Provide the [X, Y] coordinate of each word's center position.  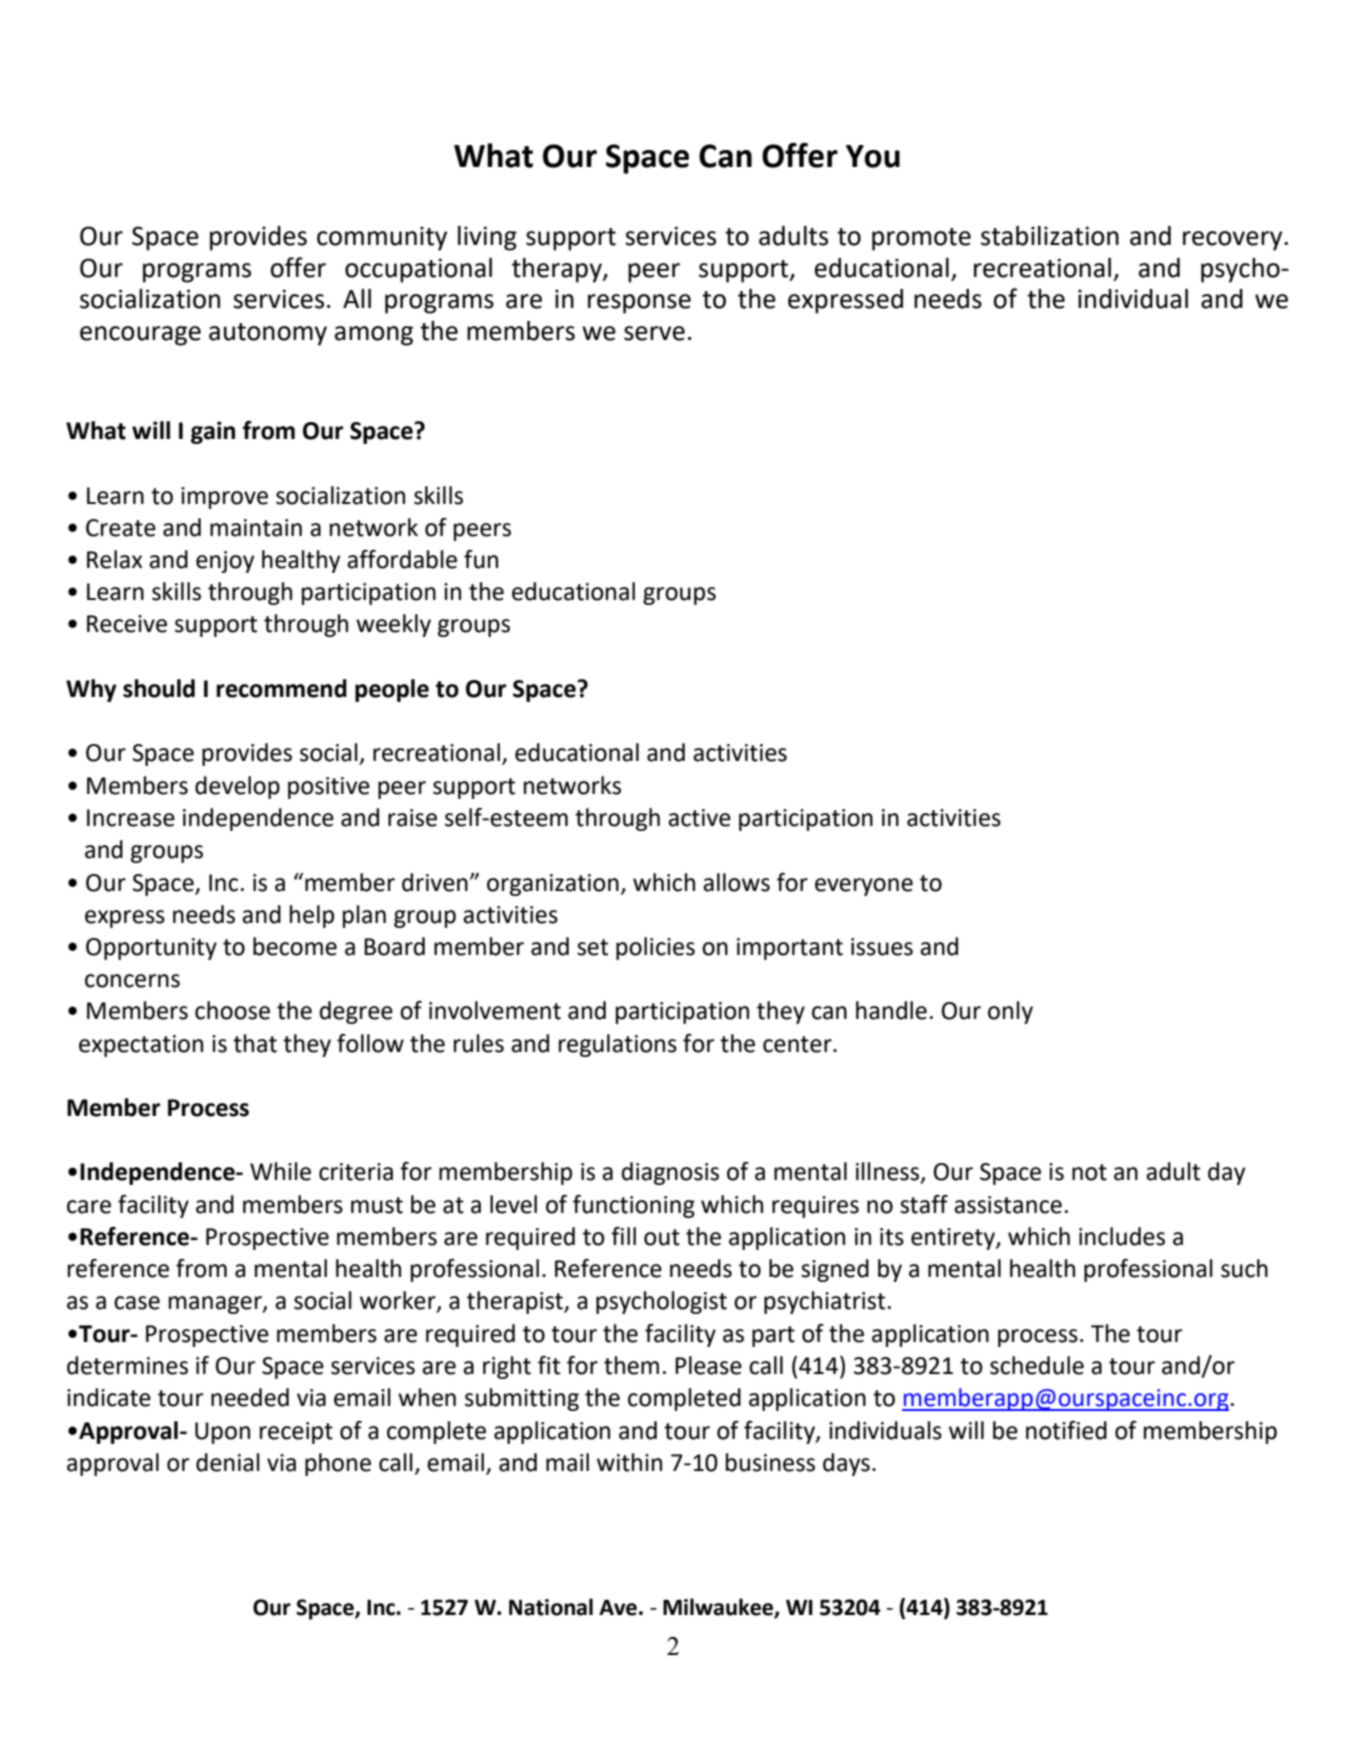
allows [736, 882]
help [312, 916]
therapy [558, 270]
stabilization [1050, 236]
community [382, 238]
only [1010, 1012]
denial [228, 1462]
